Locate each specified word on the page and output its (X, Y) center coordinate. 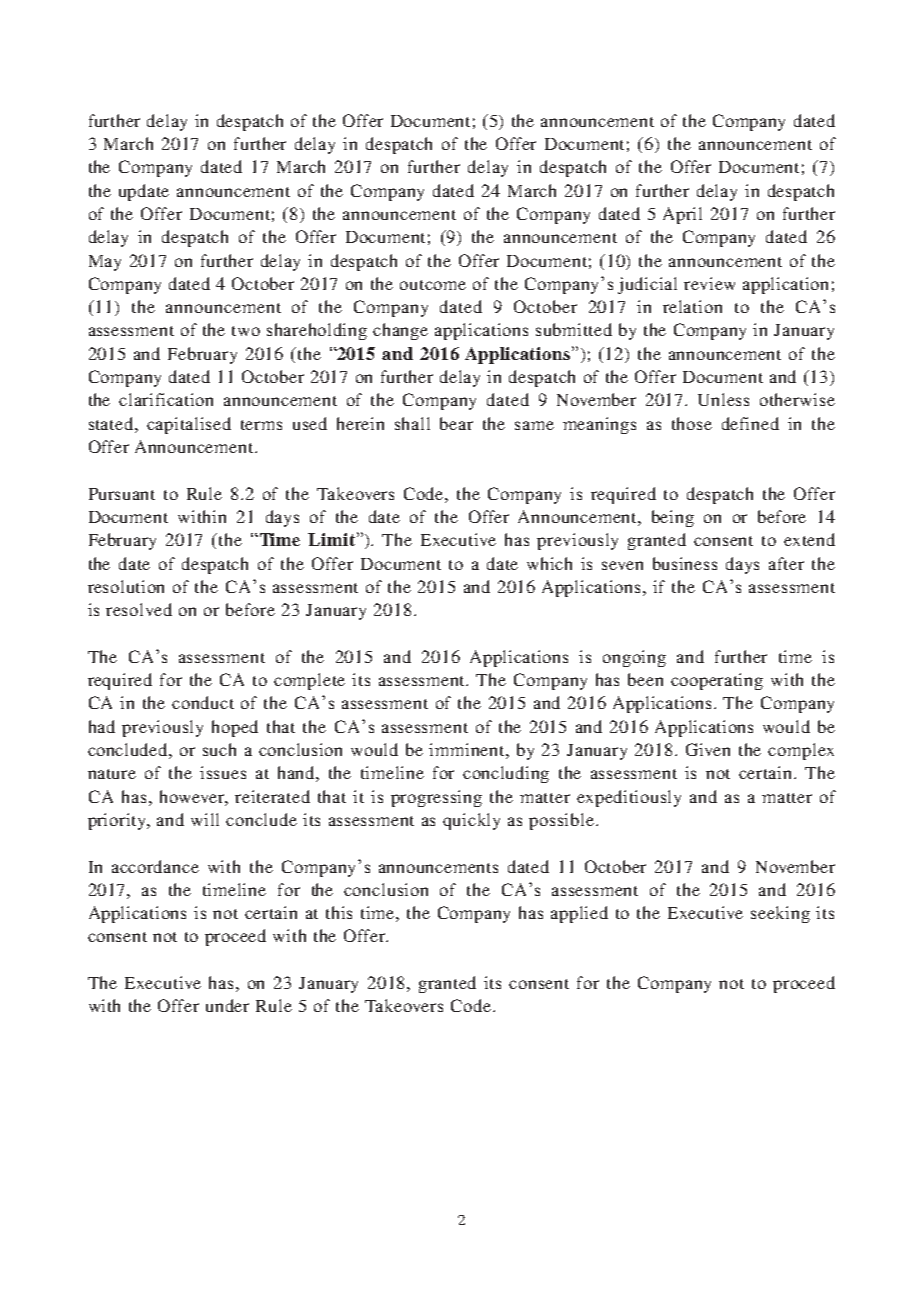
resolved (139, 609)
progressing (436, 798)
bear (456, 423)
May (105, 263)
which (549, 563)
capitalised (189, 425)
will (205, 819)
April (682, 215)
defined (750, 423)
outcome (433, 285)
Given (708, 749)
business (685, 563)
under (227, 1005)
